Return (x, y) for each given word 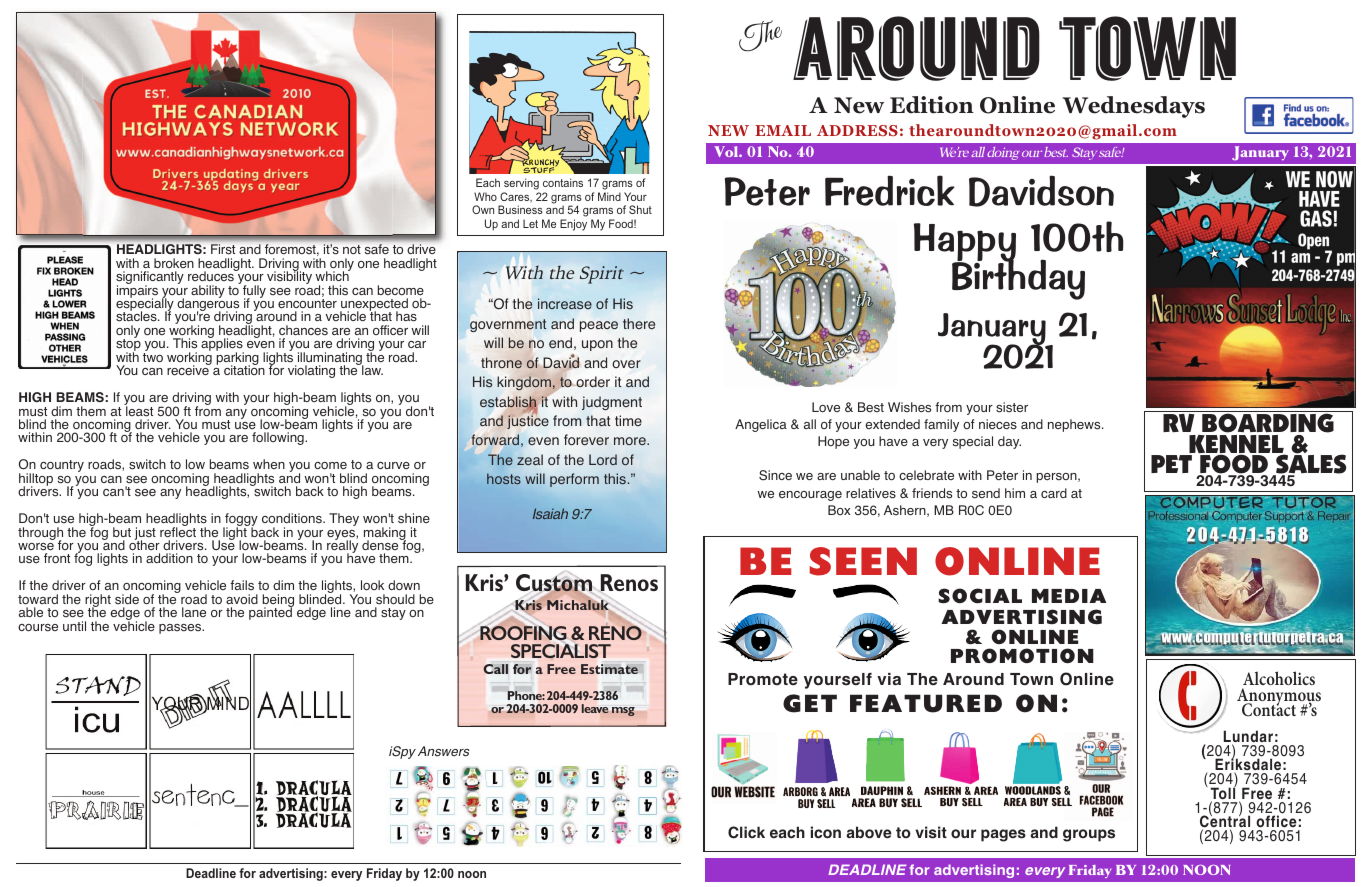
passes (181, 629)
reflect (178, 531)
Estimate (611, 669)
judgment (612, 403)
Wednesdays (1133, 107)
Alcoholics (1279, 678)
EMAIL (783, 130)
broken (174, 263)
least (138, 410)
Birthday (1018, 279)
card (1054, 493)
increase (565, 303)
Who (485, 196)
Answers (444, 751)
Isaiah (550, 513)
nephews (1075, 425)
